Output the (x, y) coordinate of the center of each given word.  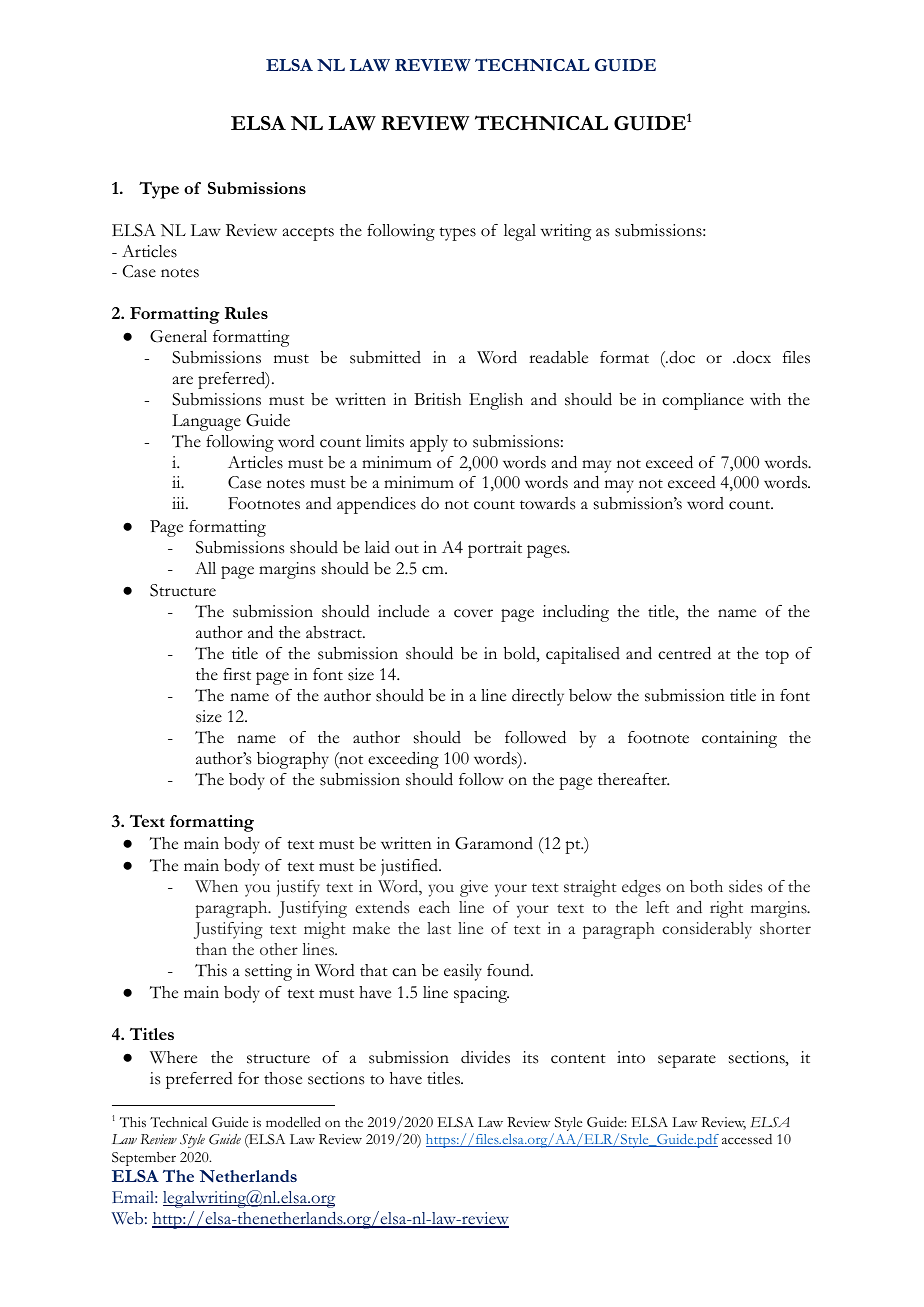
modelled (293, 1122)
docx (752, 357)
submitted (385, 357)
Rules (246, 313)
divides (485, 1057)
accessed (747, 1139)
